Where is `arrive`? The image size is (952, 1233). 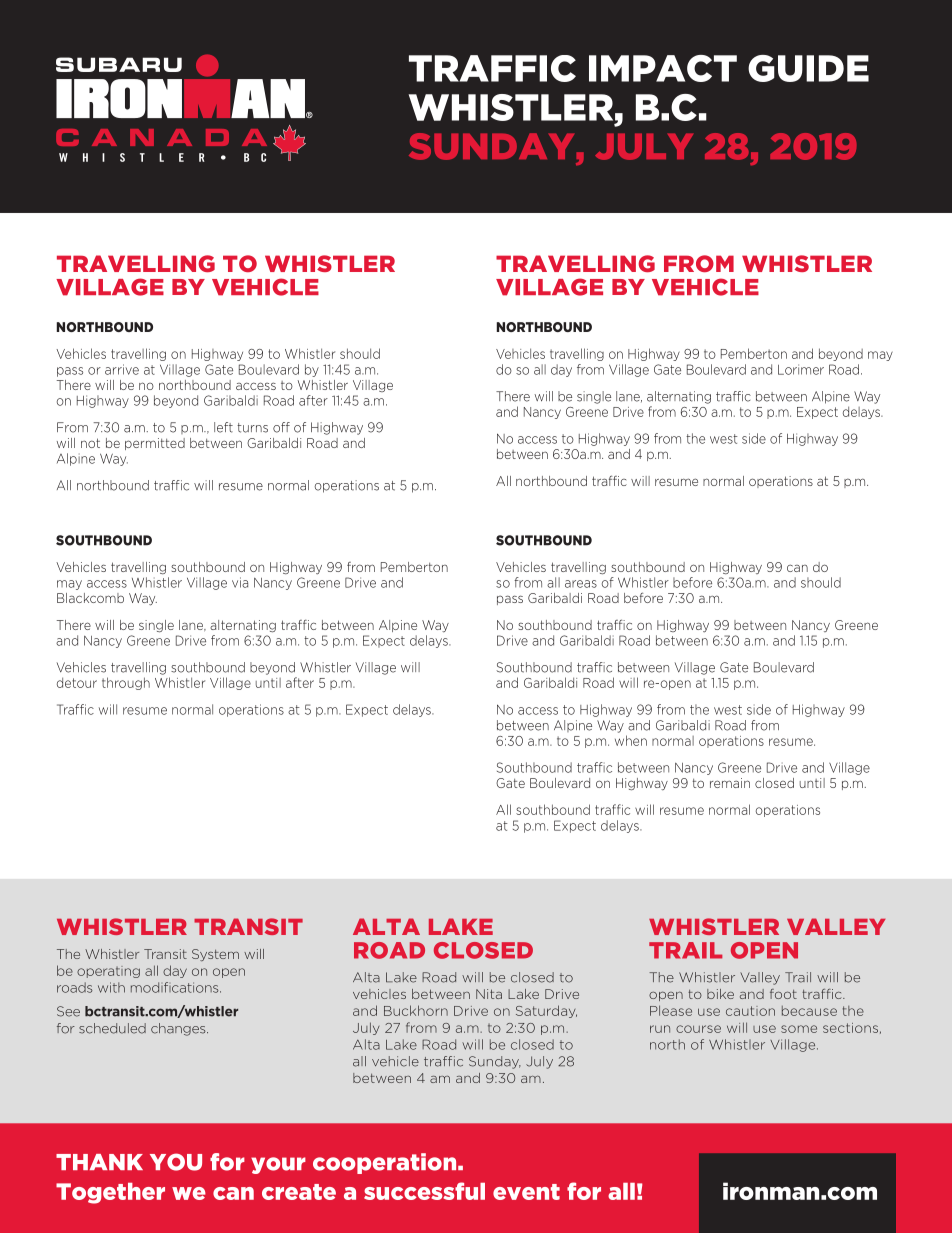 arrive is located at coordinates (122, 369).
